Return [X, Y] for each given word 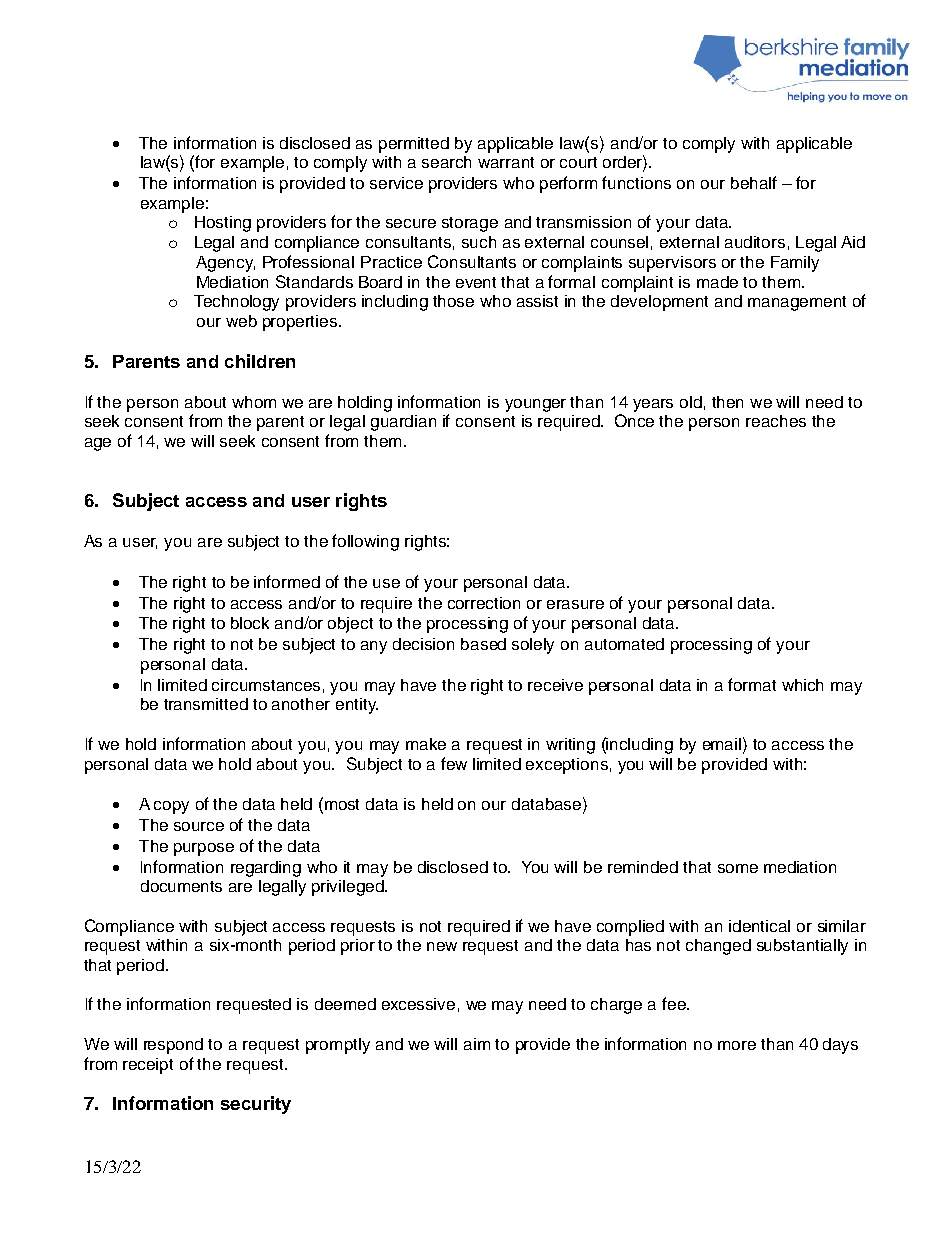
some [738, 868]
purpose [204, 849]
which [802, 685]
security [256, 1105]
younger [535, 405]
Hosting [223, 224]
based [483, 644]
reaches [776, 421]
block [250, 623]
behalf [754, 182]
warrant [506, 162]
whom [254, 402]
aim [477, 1044]
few [454, 763]
